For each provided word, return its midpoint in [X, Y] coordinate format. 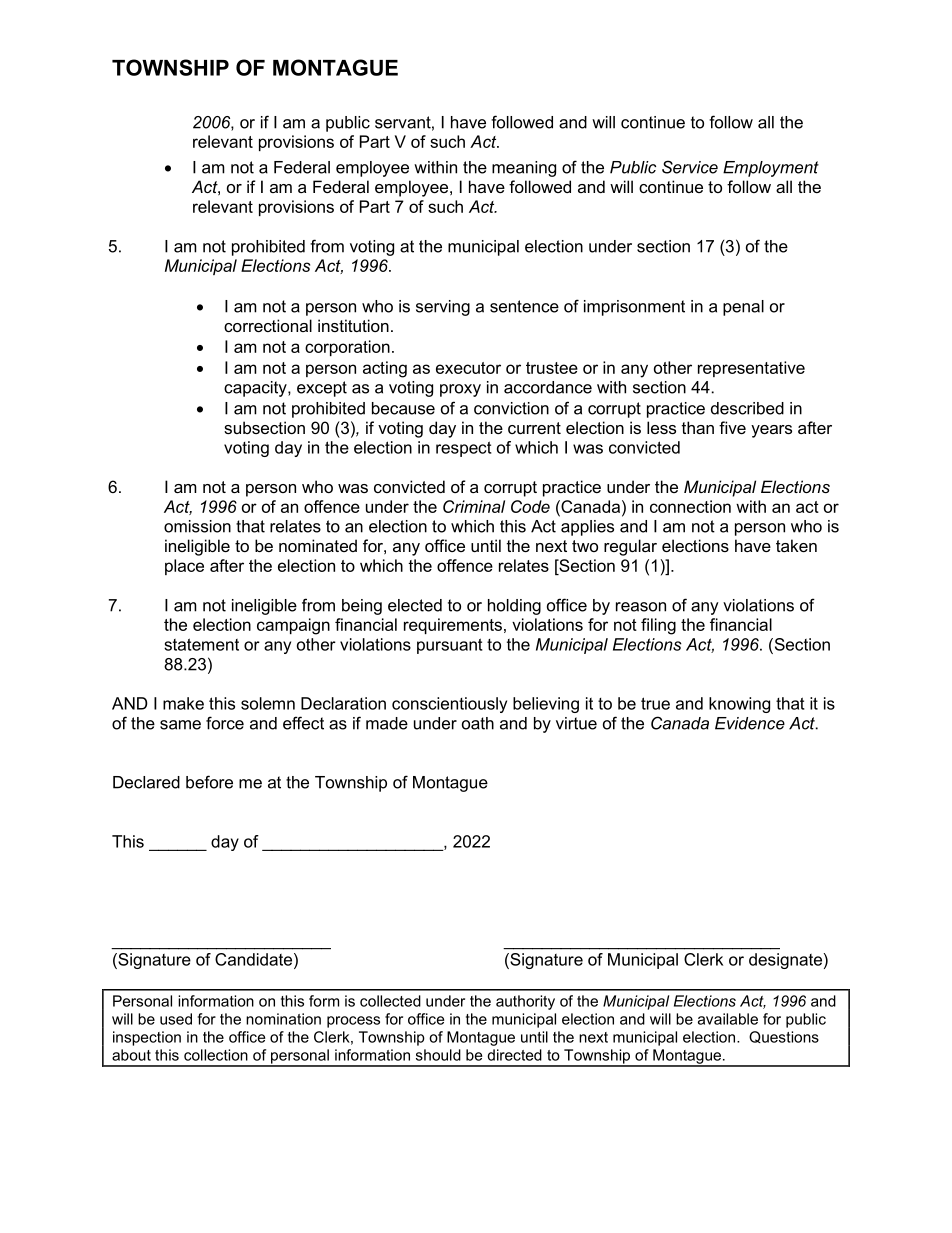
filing [658, 626]
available [728, 1019]
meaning [524, 169]
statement [201, 644]
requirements [453, 626]
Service [690, 167]
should [438, 1055]
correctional [268, 325]
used [176, 1019]
